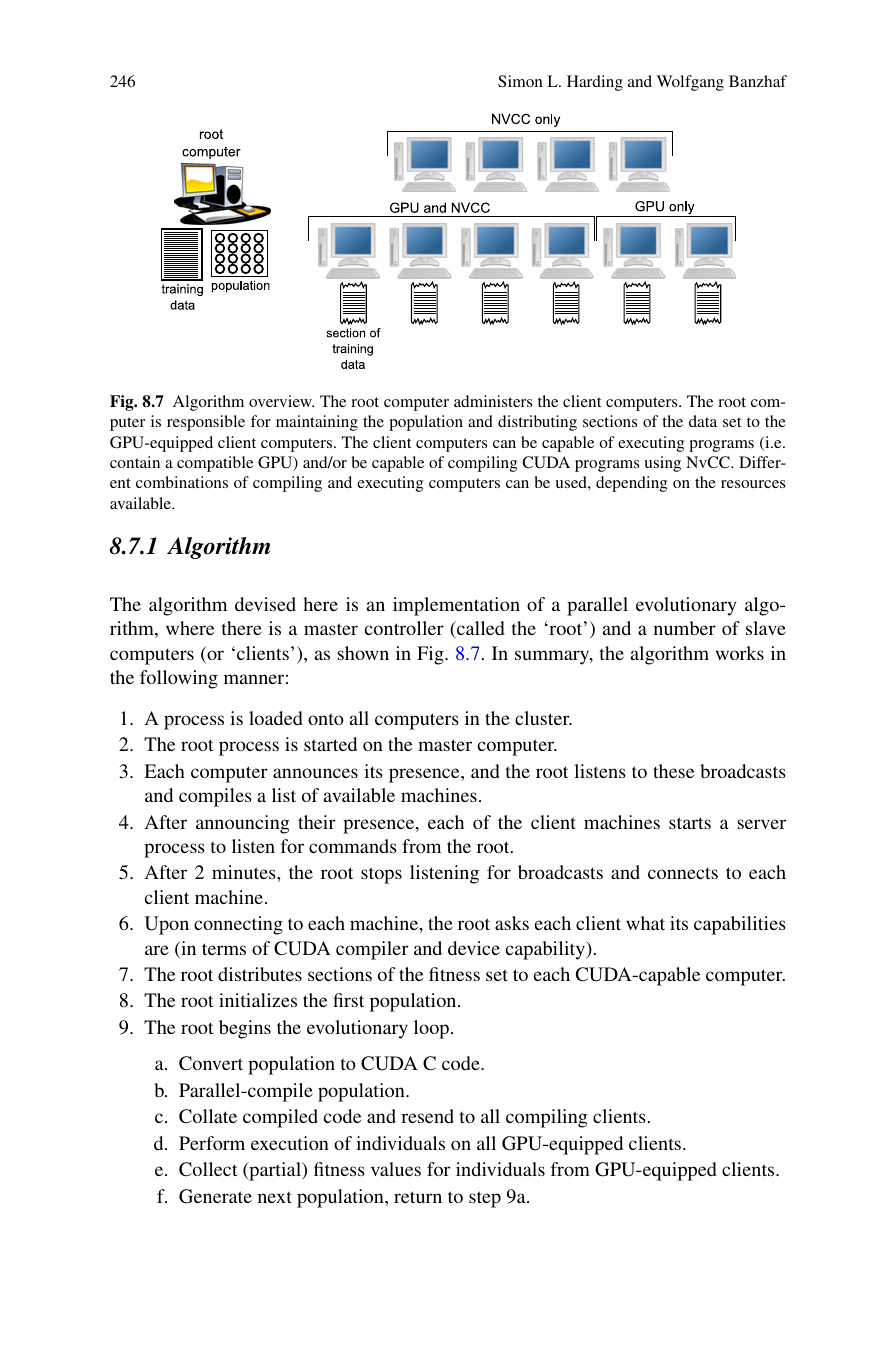  What do you see at coordinates (685, 628) in the screenshot?
I see `number` at bounding box center [685, 628].
